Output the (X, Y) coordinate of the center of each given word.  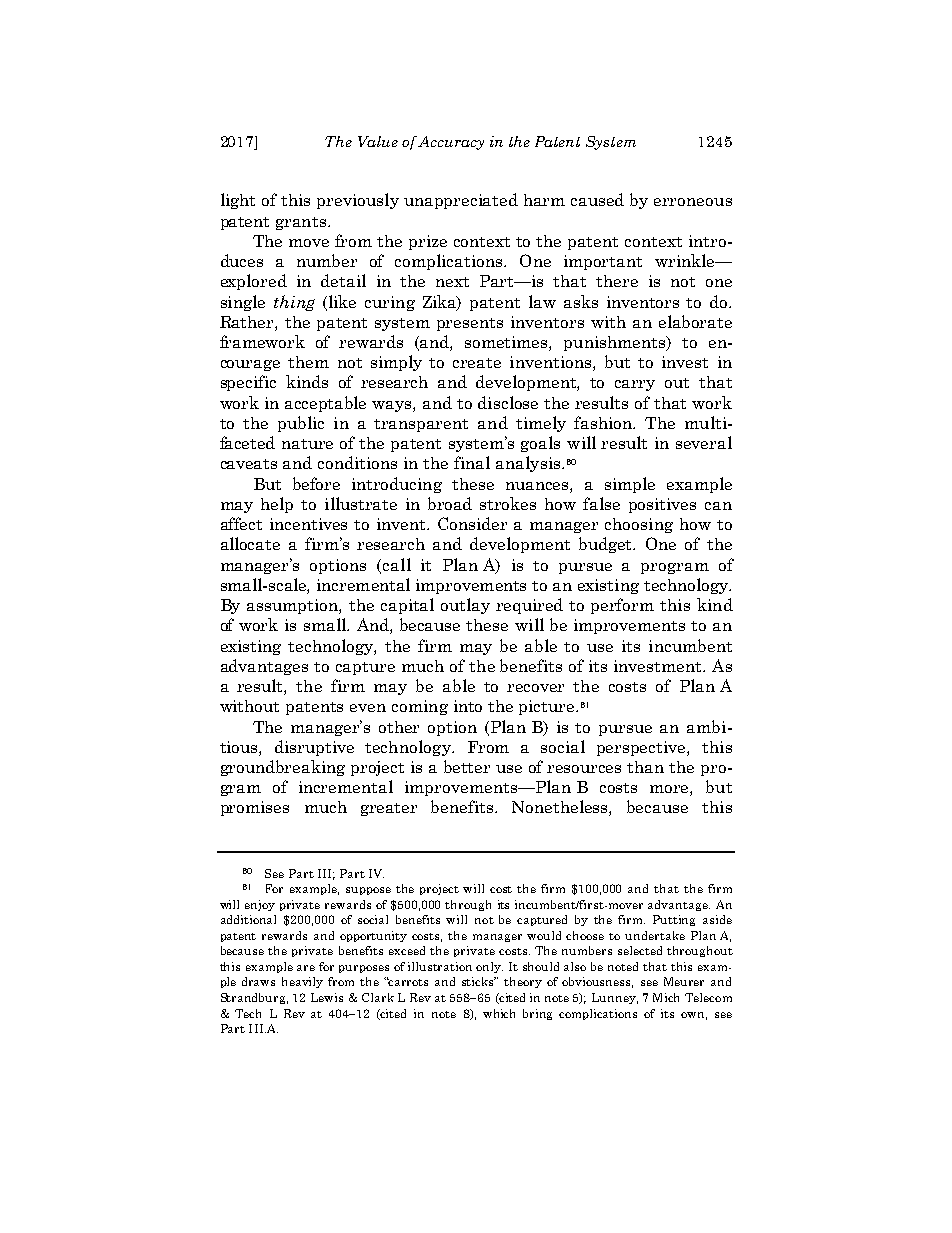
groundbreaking (283, 768)
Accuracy (451, 143)
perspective (642, 748)
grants (302, 223)
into (468, 706)
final (472, 462)
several (704, 442)
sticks (479, 981)
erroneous (693, 202)
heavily (302, 982)
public (301, 424)
